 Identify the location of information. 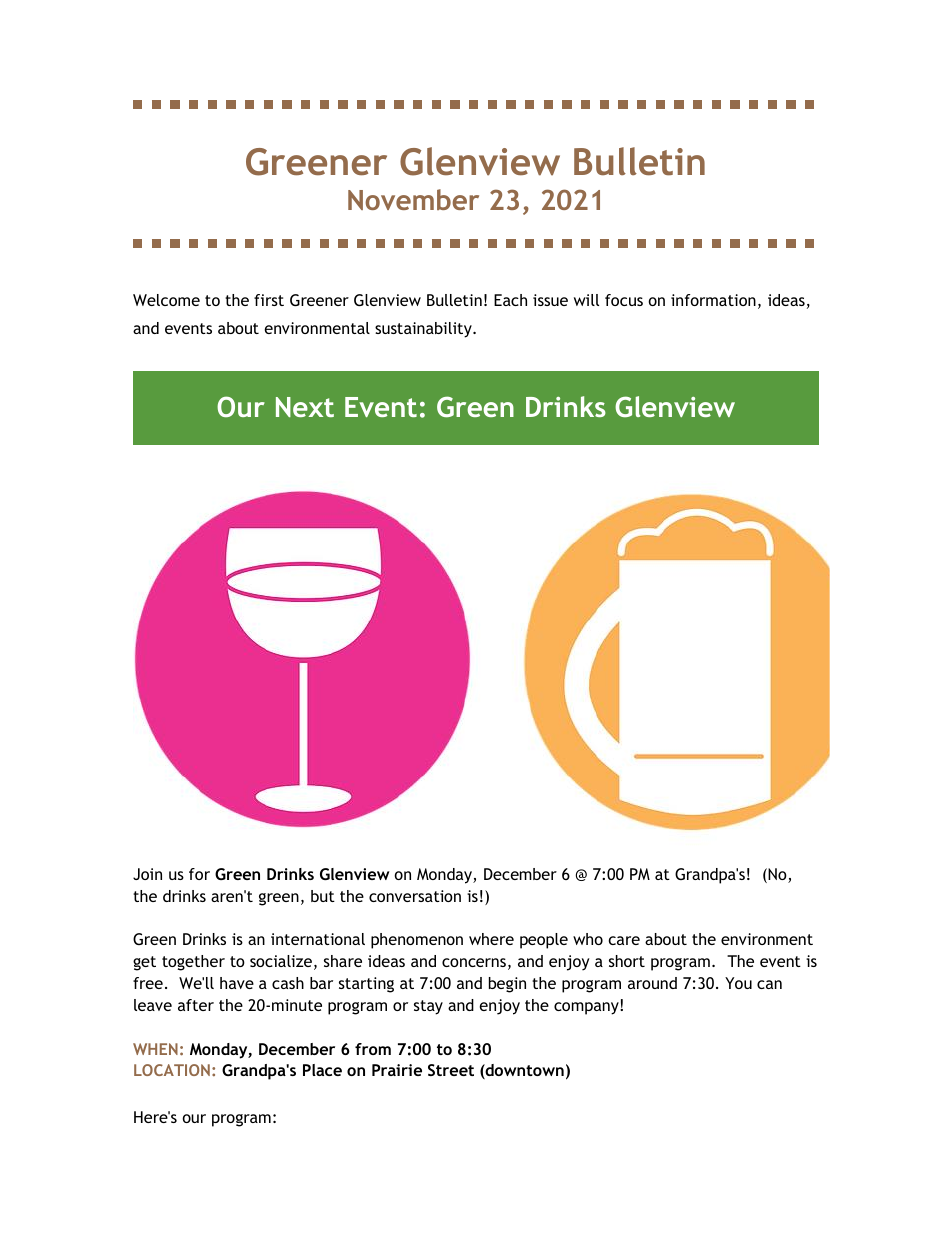
(713, 300).
